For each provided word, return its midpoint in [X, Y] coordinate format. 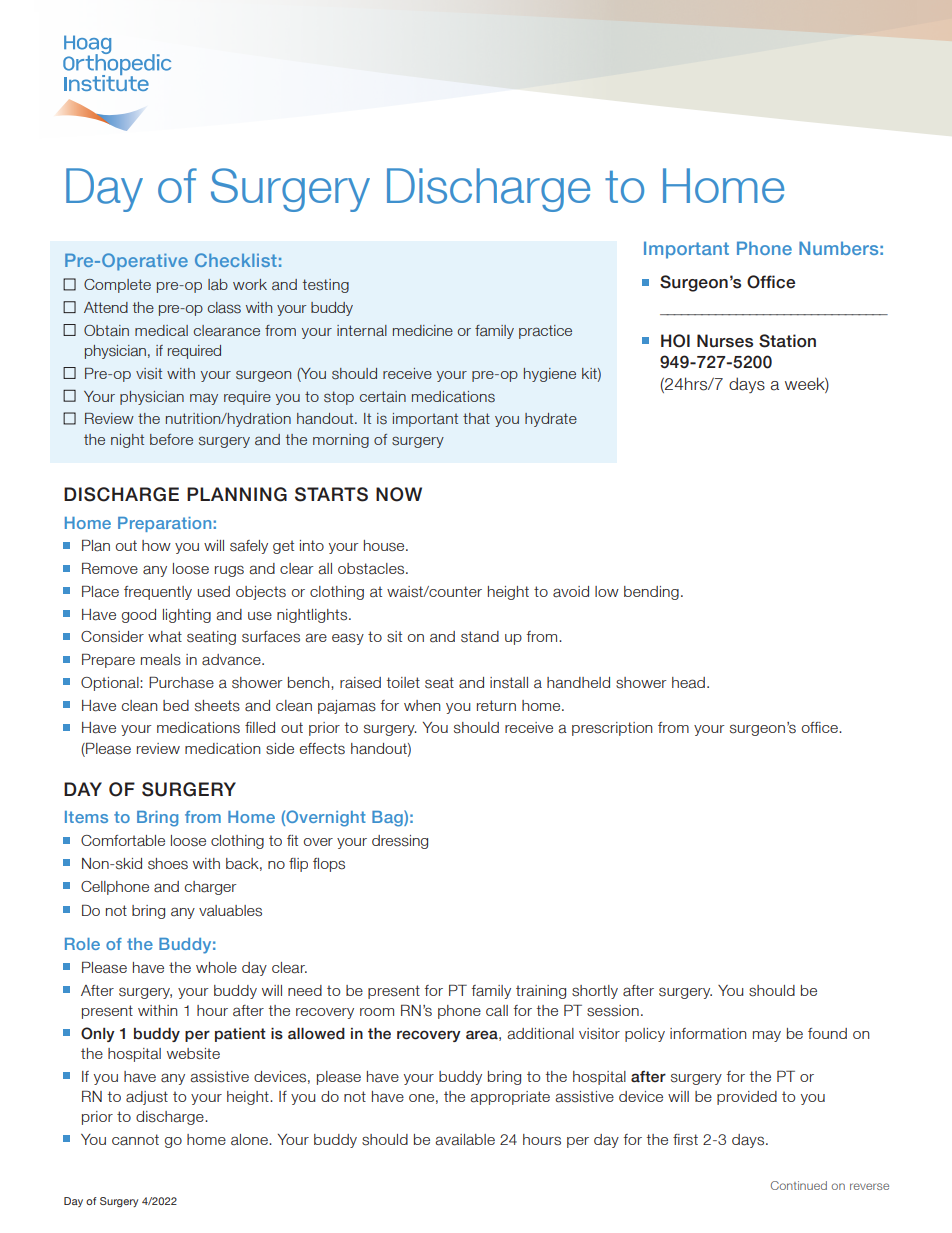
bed [176, 705]
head [688, 683]
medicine [423, 330]
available [465, 1140]
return [496, 705]
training [541, 992]
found [827, 1033]
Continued [799, 1185]
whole [216, 967]
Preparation [164, 524]
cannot [135, 1140]
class [224, 308]
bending [651, 593]
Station [787, 341]
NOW [399, 494]
